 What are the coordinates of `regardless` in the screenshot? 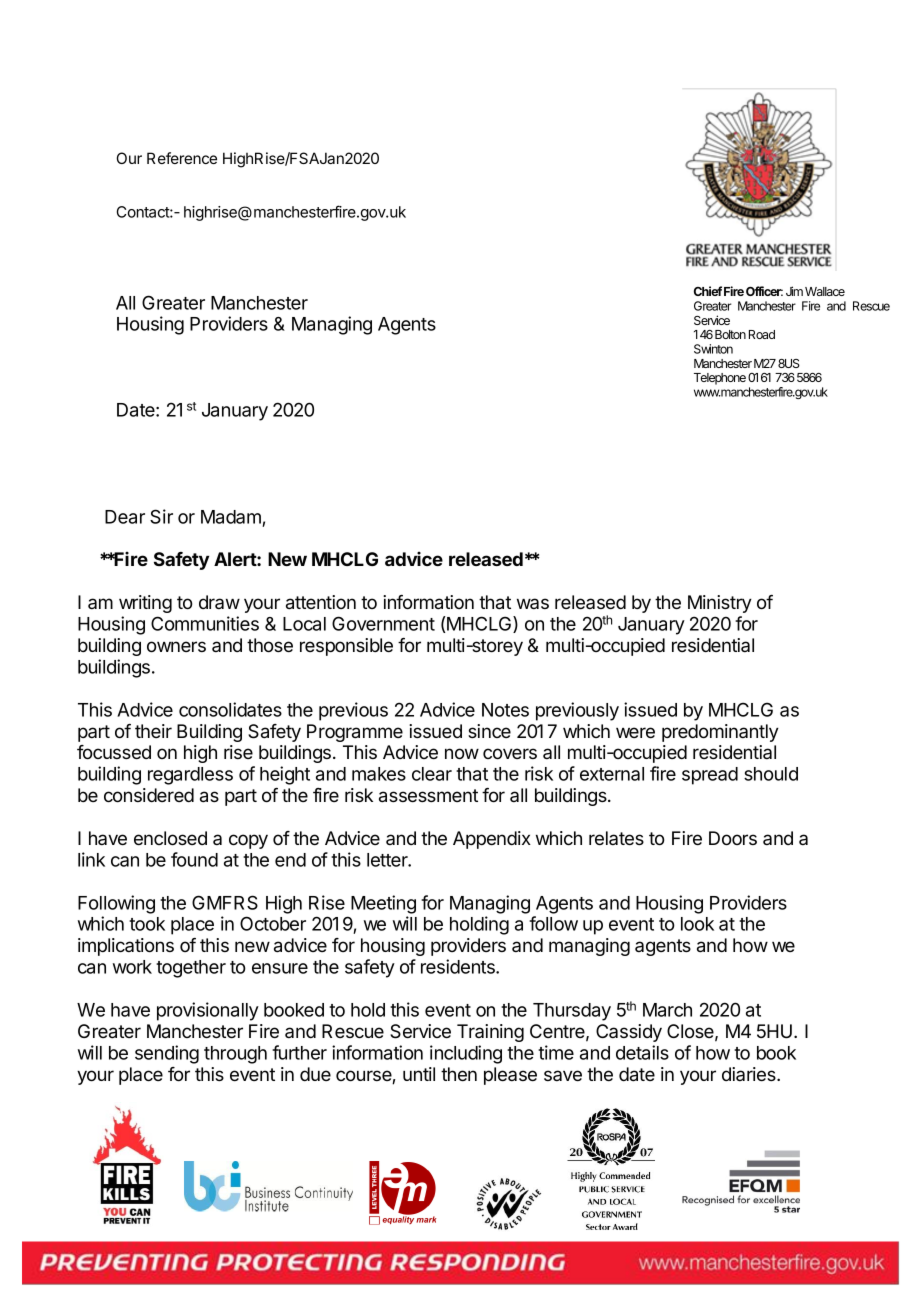 It's located at (190, 776).
